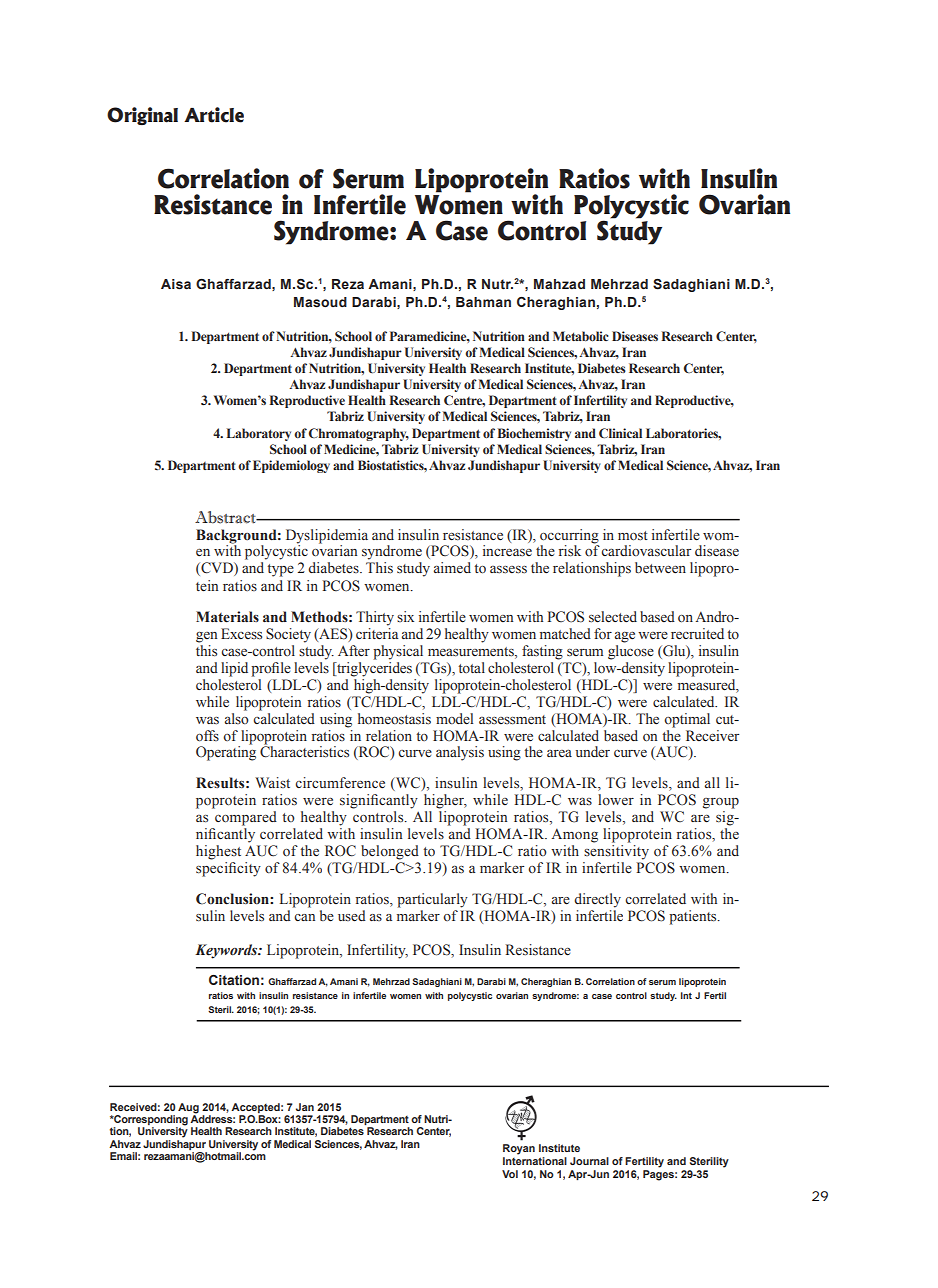  I want to click on cardiovascular, so click(646, 551).
